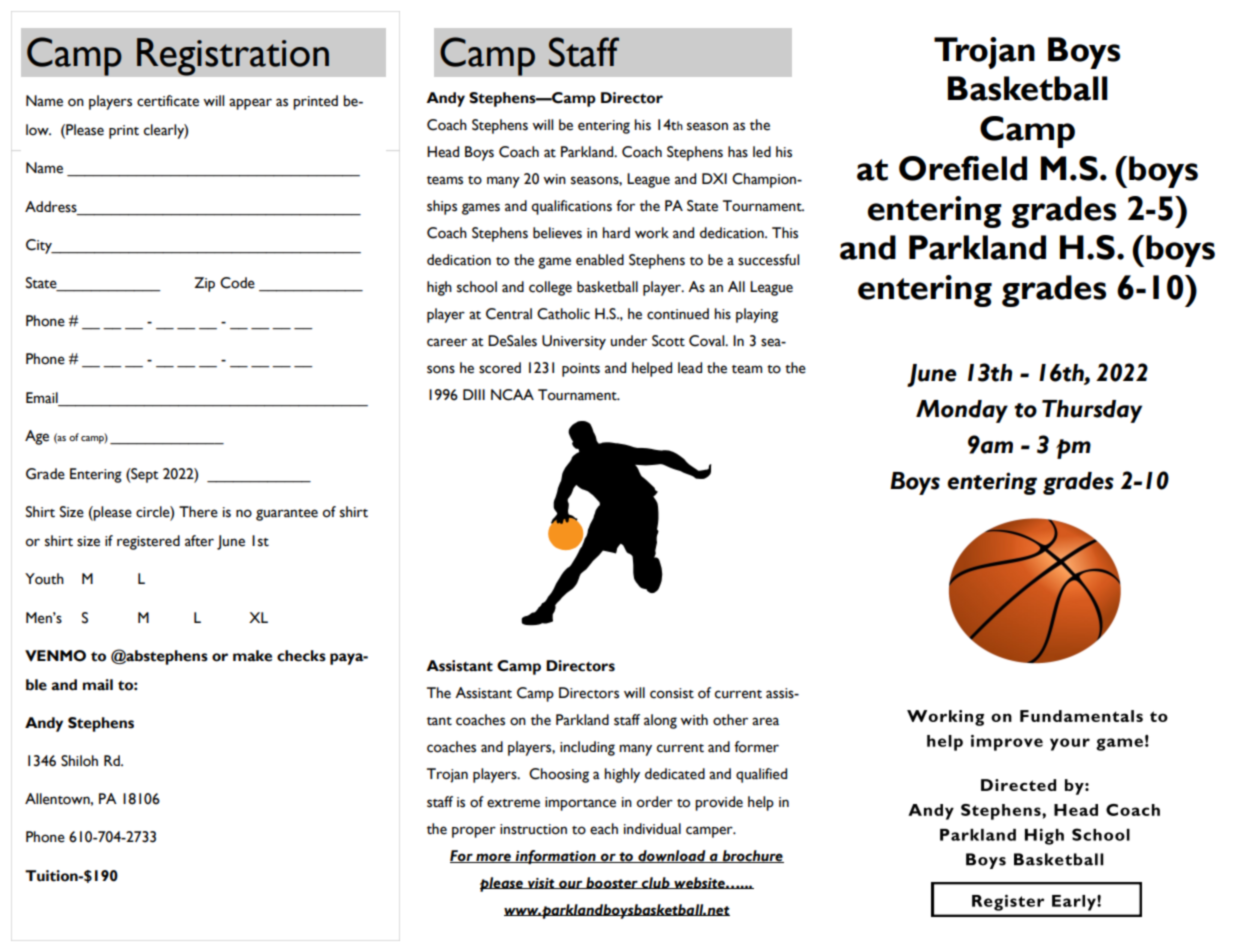  I want to click on Zip, so click(204, 284).
